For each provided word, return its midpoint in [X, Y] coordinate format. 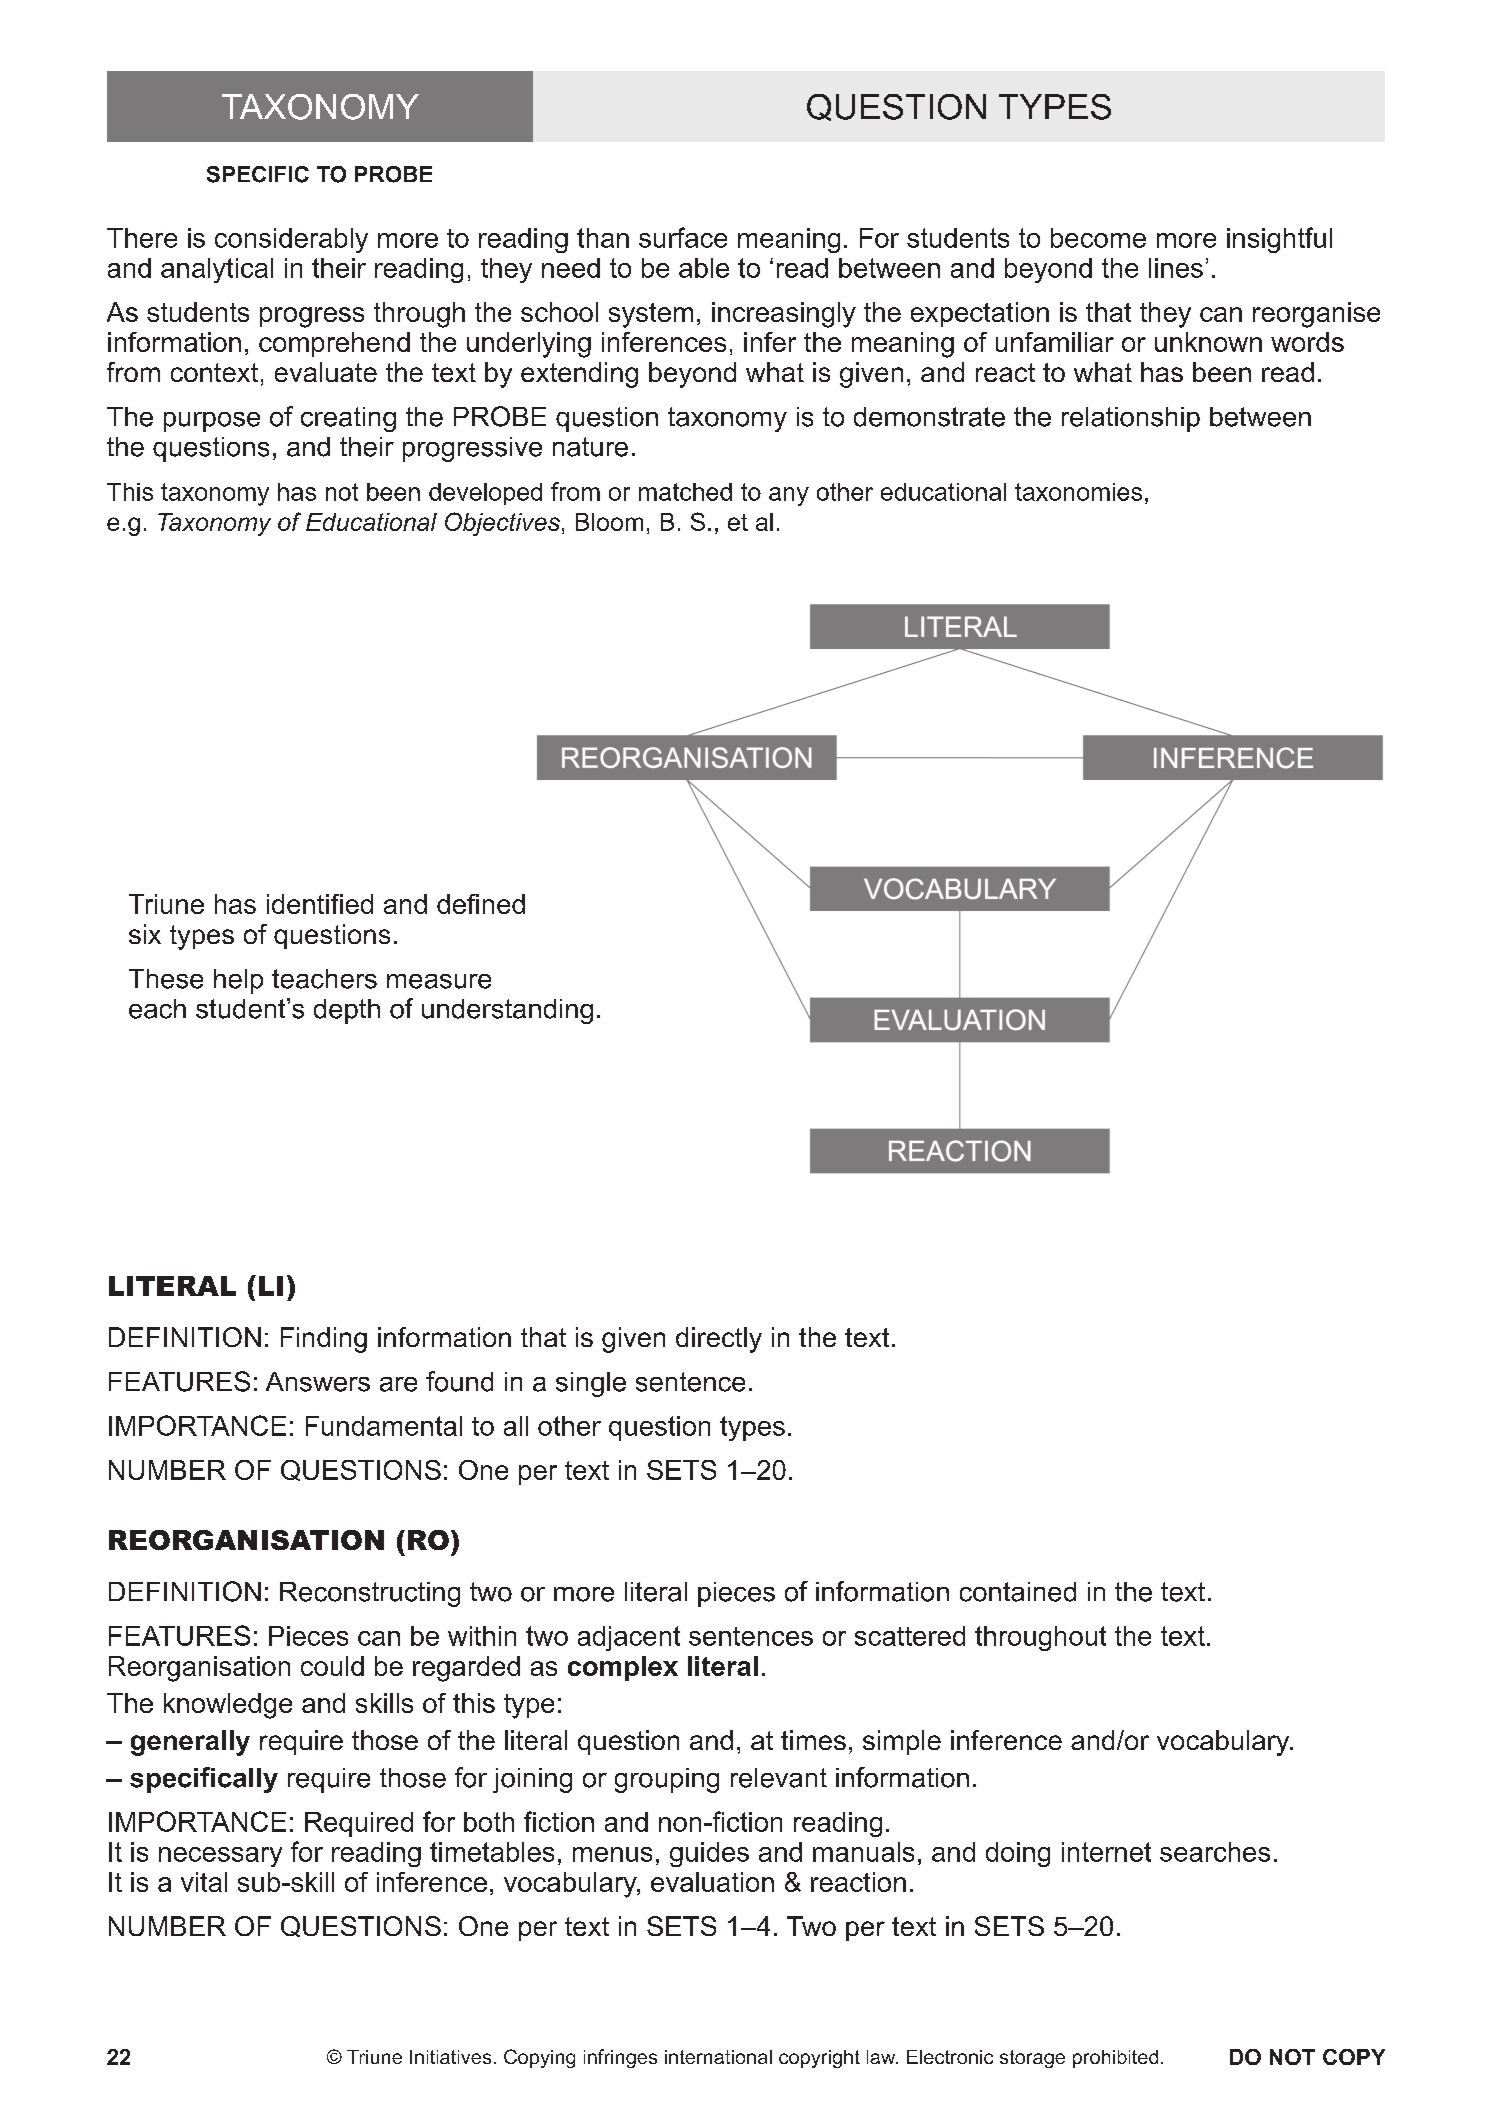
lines [1176, 268]
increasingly [784, 315]
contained [1018, 1592]
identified [320, 904]
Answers [318, 1382]
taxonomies [1078, 492]
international [718, 2057]
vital [204, 1882]
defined [481, 904]
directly [719, 1340]
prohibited [1115, 2059]
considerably [291, 240]
